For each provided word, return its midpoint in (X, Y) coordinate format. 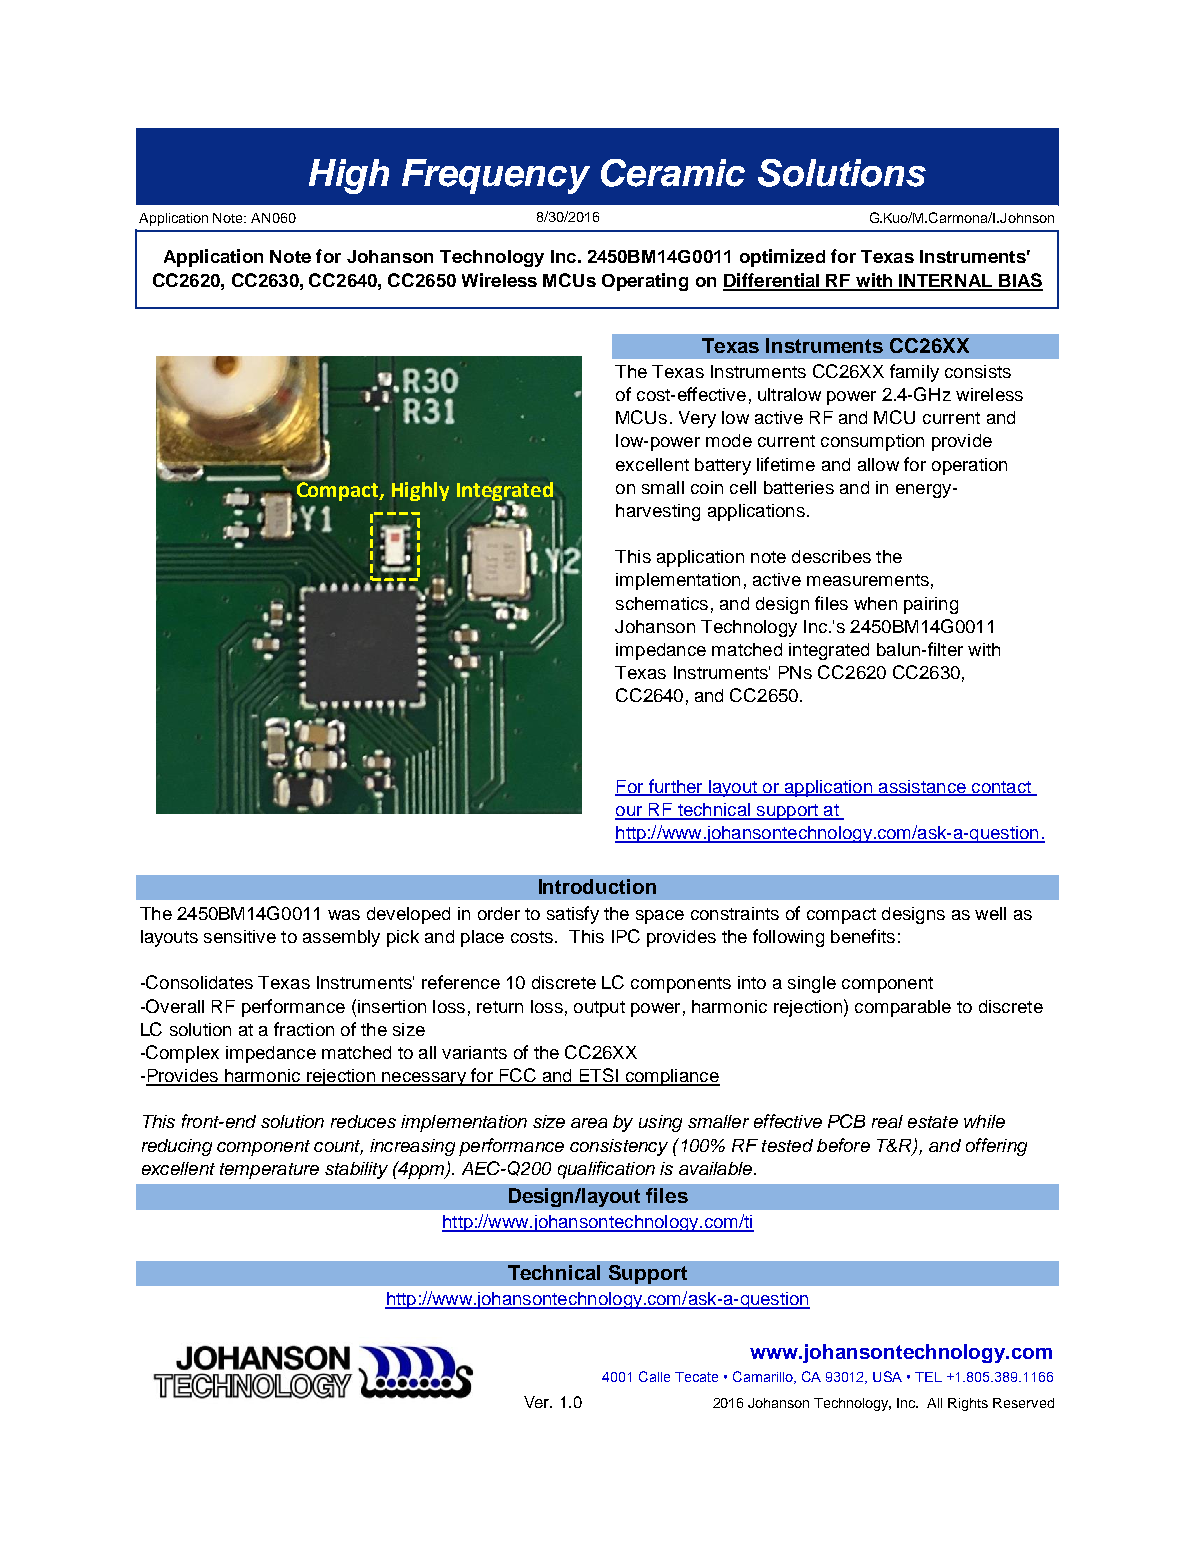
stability (356, 1170)
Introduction (597, 886)
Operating (645, 282)
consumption (872, 442)
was (344, 915)
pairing (931, 605)
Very (697, 419)
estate (933, 1122)
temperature (269, 1171)
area (589, 1123)
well (990, 913)
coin (707, 487)
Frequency (496, 176)
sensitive (240, 936)
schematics (662, 603)
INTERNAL (946, 282)
